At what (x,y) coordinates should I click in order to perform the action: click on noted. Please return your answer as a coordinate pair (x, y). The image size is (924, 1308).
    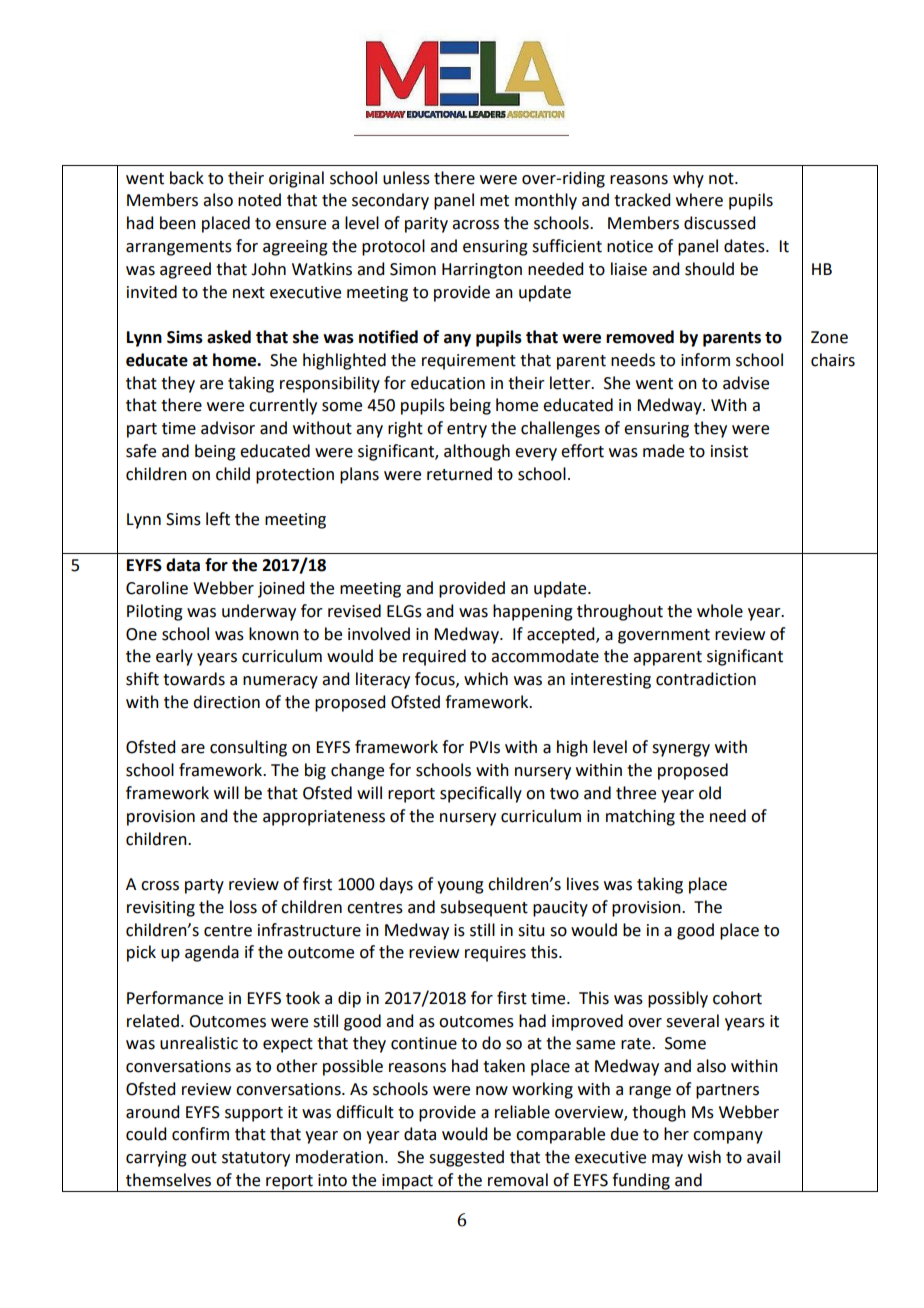
    Looking at the image, I should click on (259, 200).
